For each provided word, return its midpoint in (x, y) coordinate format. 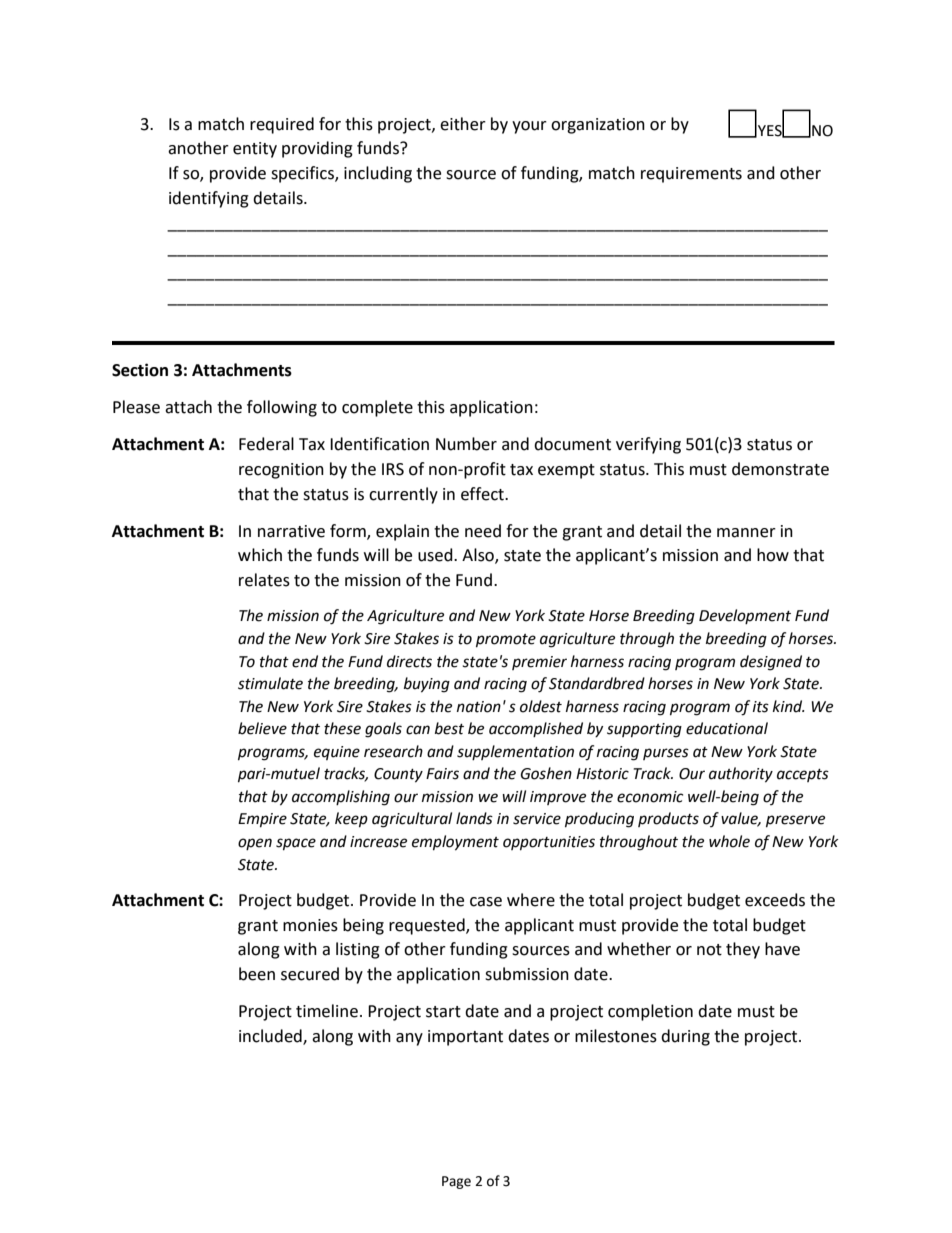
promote (506, 641)
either (463, 124)
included (271, 1036)
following (282, 408)
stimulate (270, 683)
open (255, 844)
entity (255, 150)
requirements (691, 175)
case (486, 902)
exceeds (775, 900)
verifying (648, 445)
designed (771, 663)
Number (466, 444)
